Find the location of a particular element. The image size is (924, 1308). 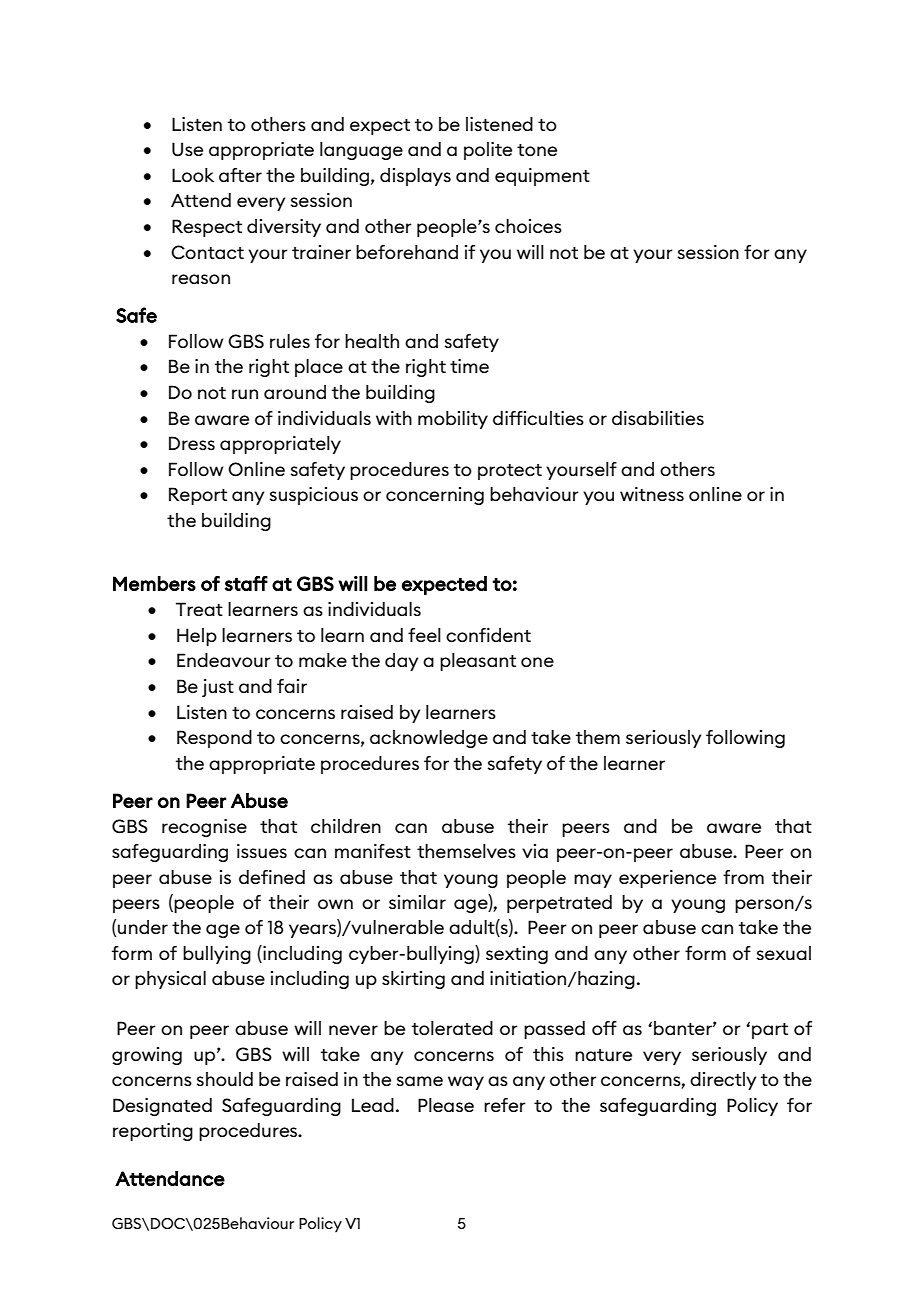

should is located at coordinates (224, 1079).
